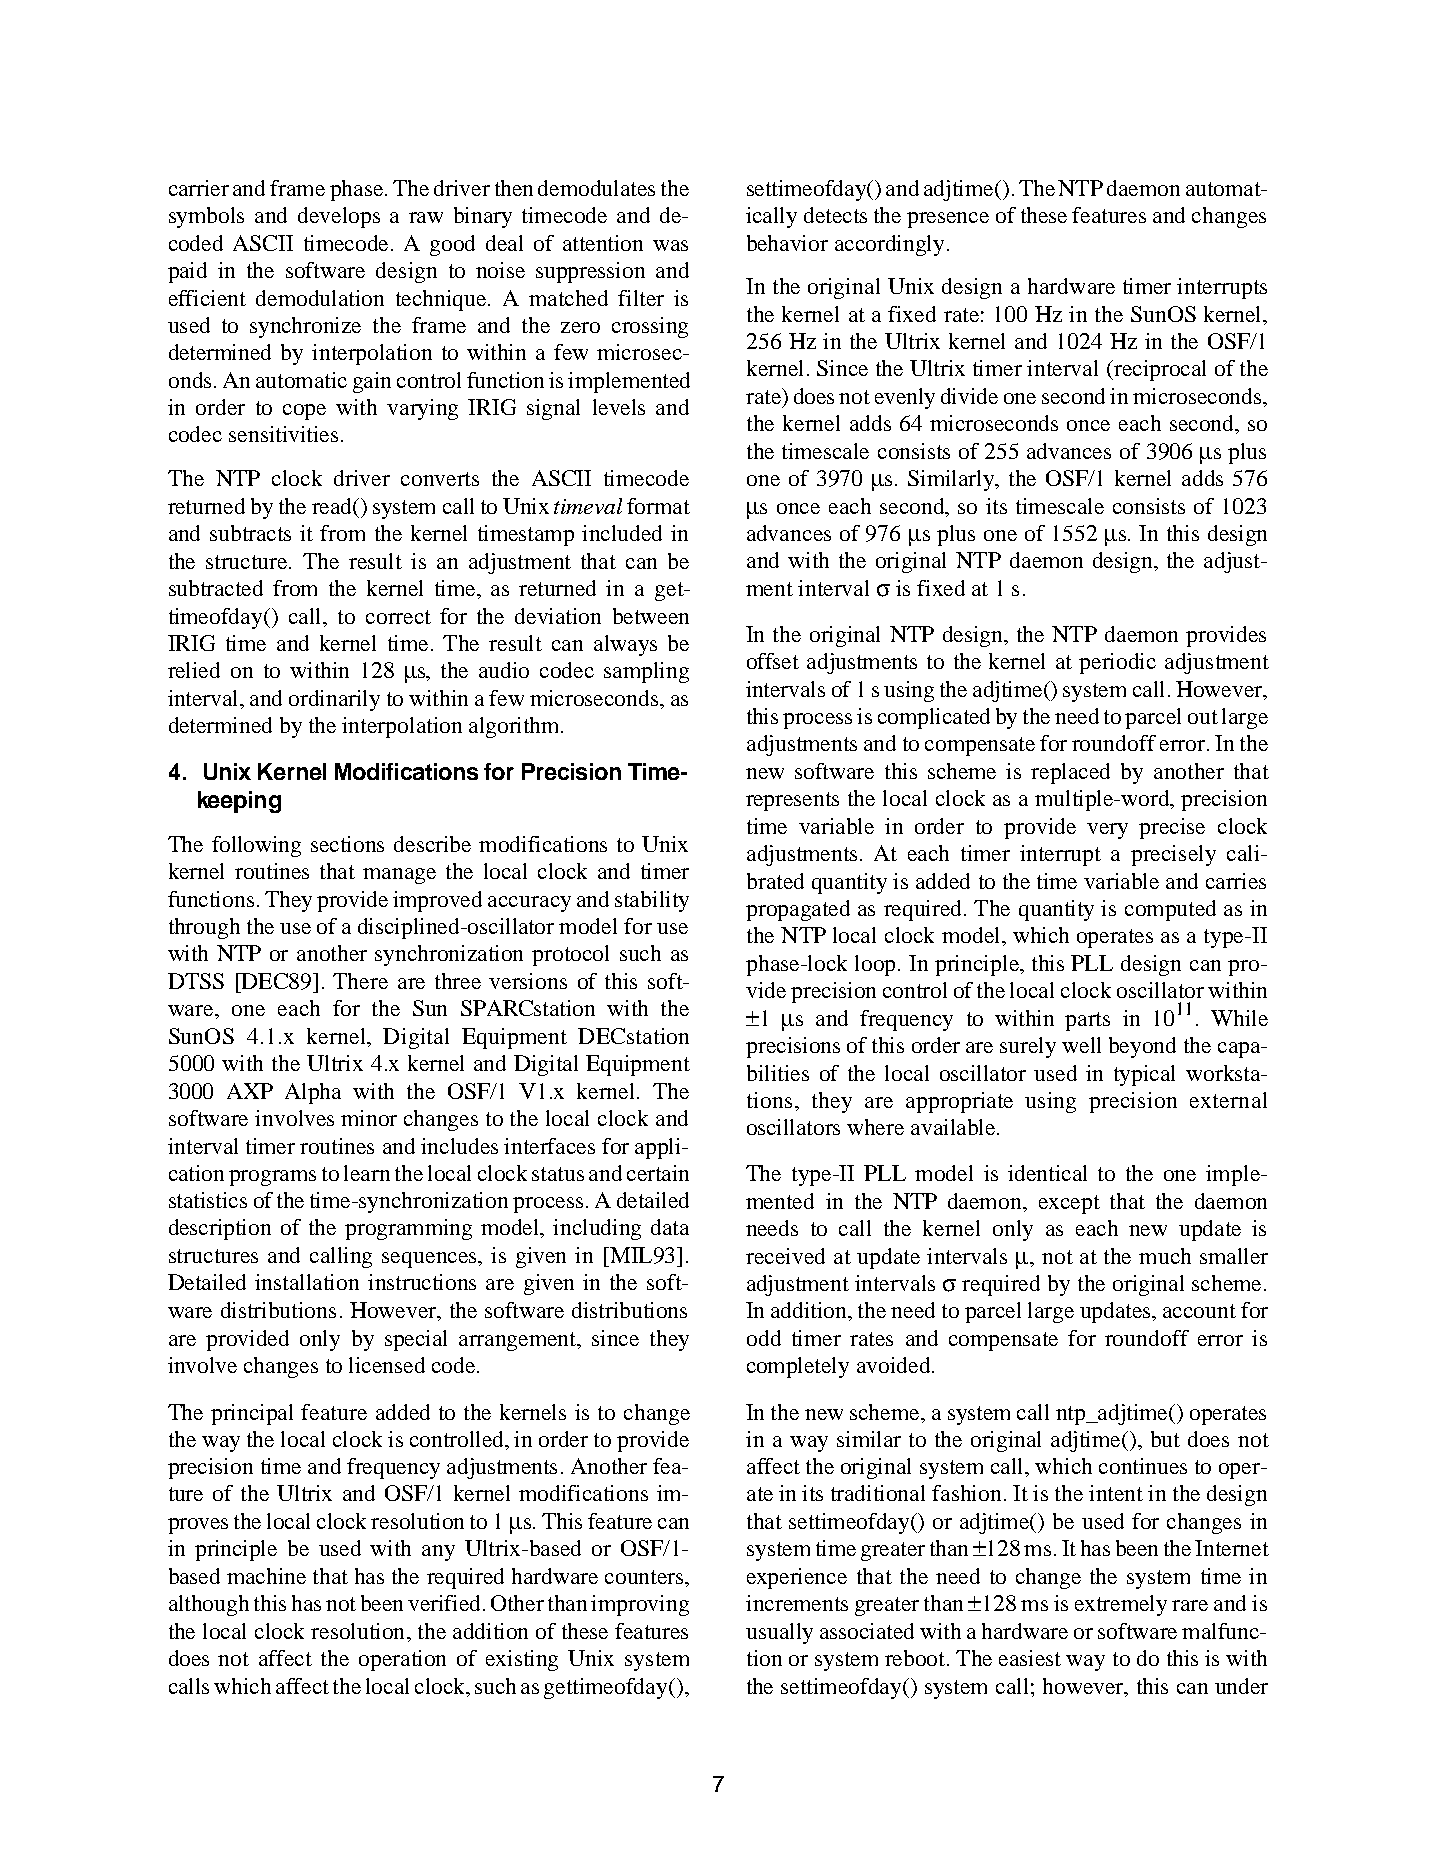  Describe the element at coordinates (266, 1576) in the screenshot. I see `machine` at that location.
